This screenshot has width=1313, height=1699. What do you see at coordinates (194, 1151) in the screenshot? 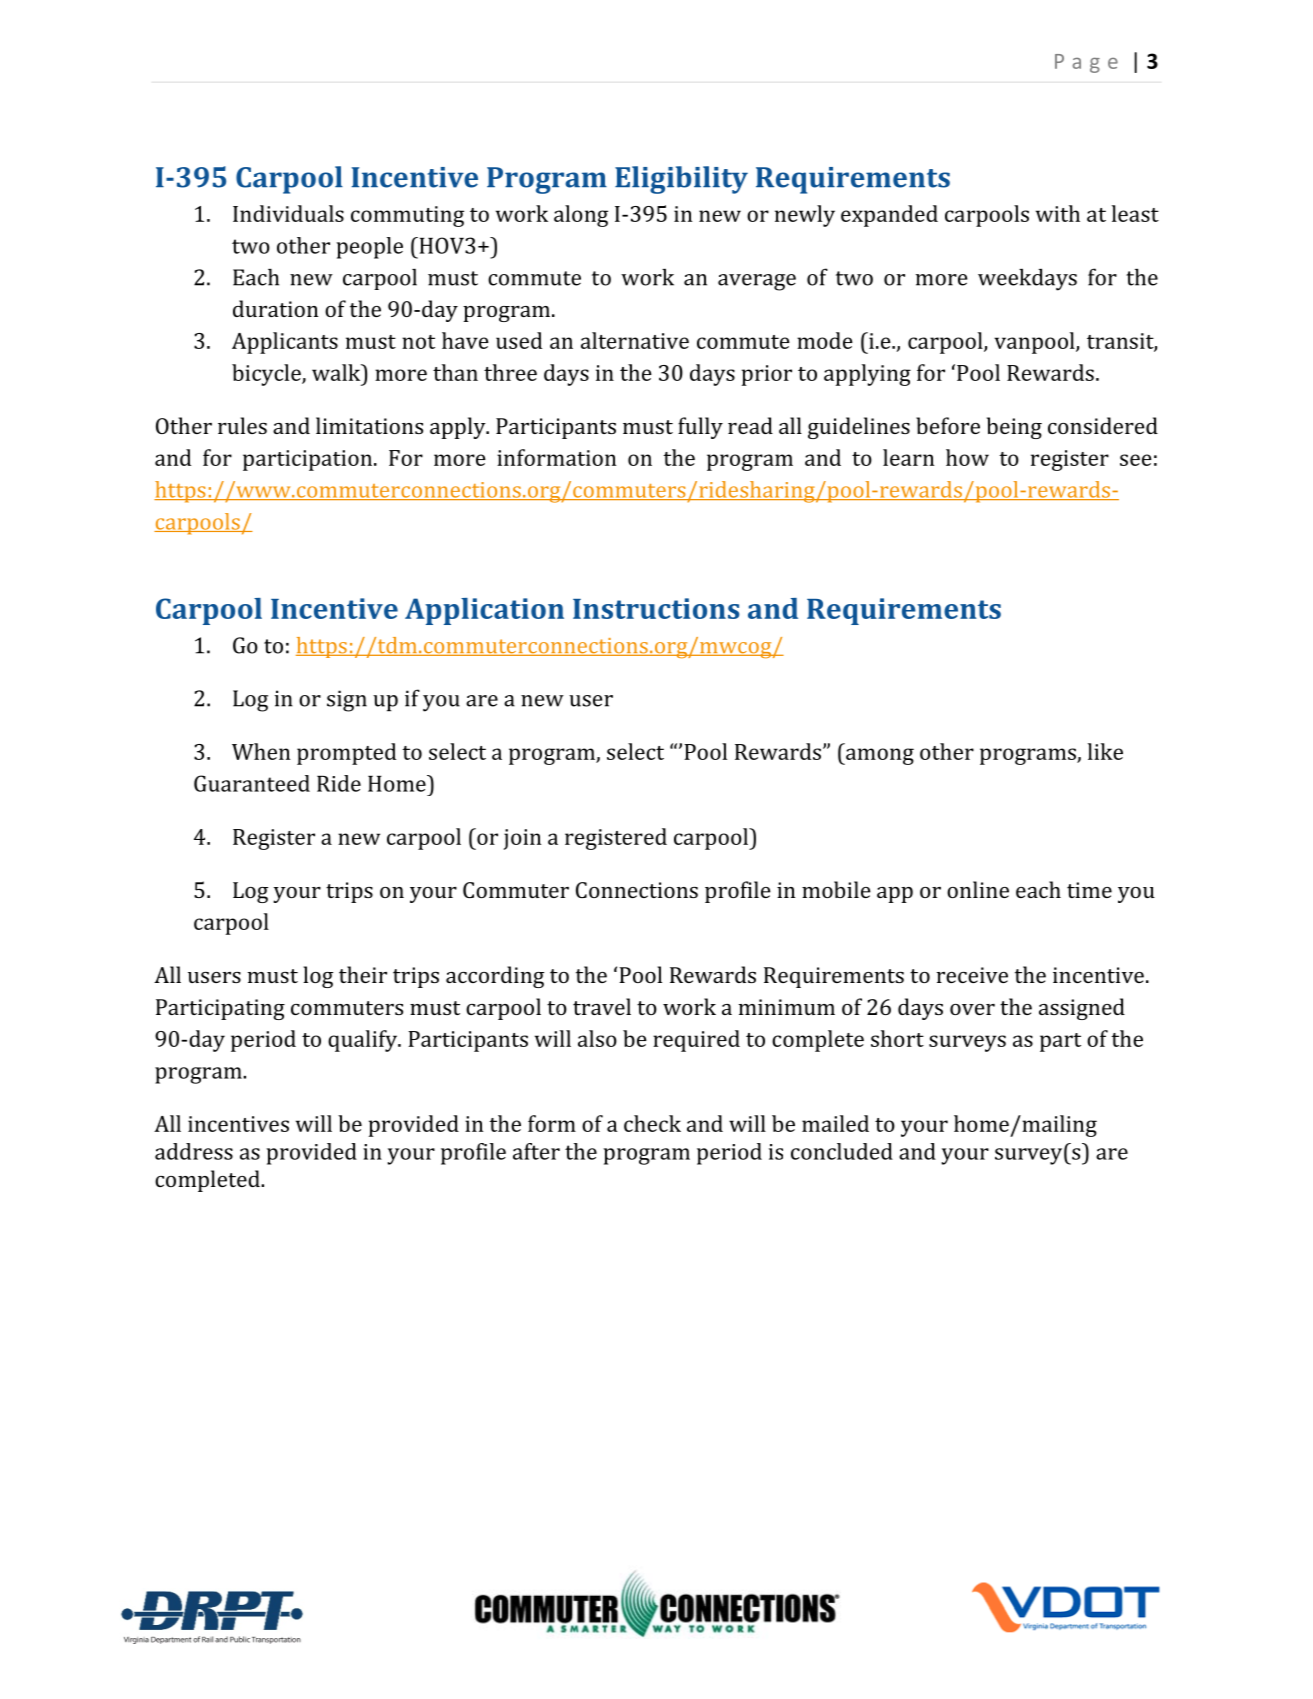
I see `address` at bounding box center [194, 1151].
